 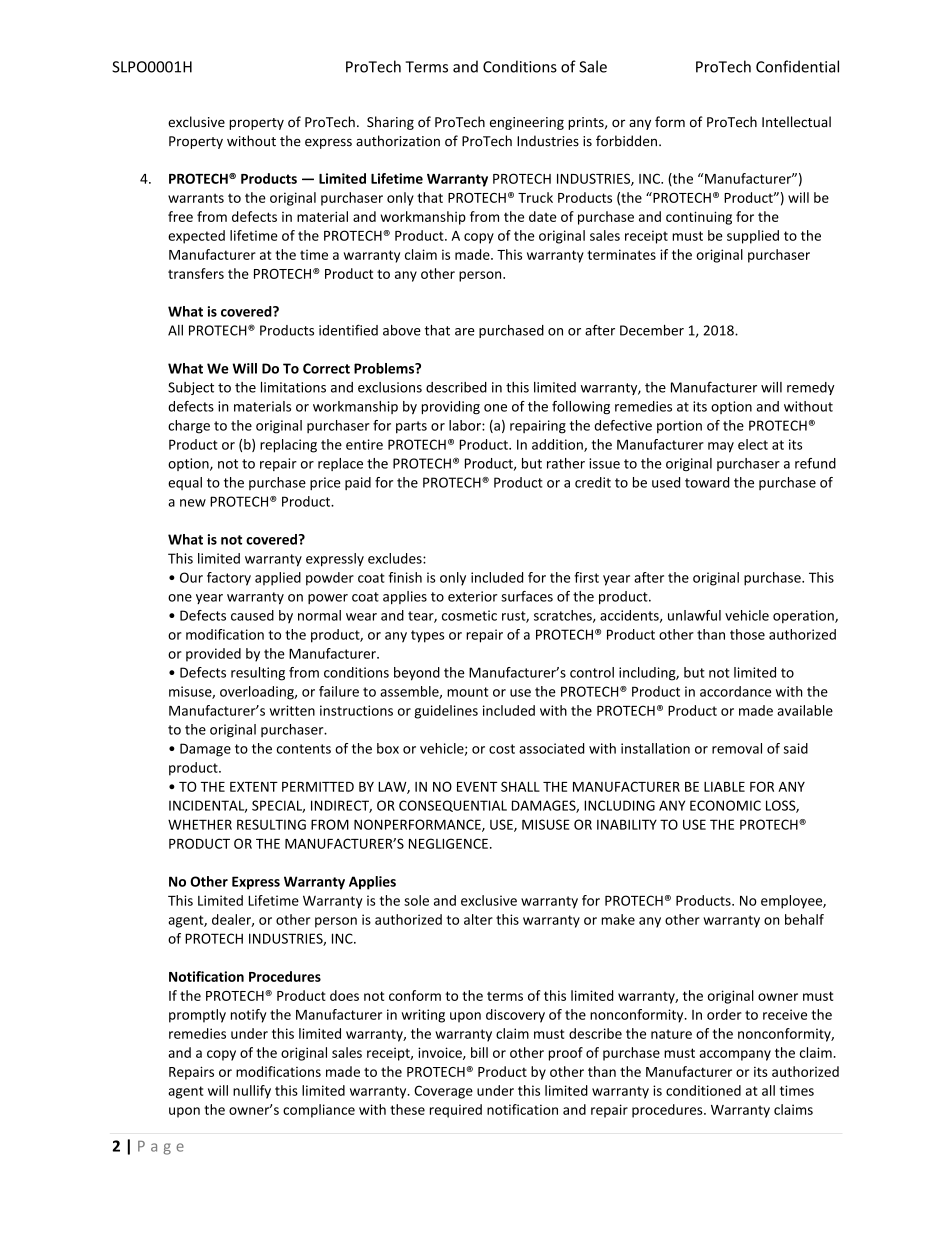 What do you see at coordinates (196, 198) in the screenshot?
I see `warrants` at bounding box center [196, 198].
